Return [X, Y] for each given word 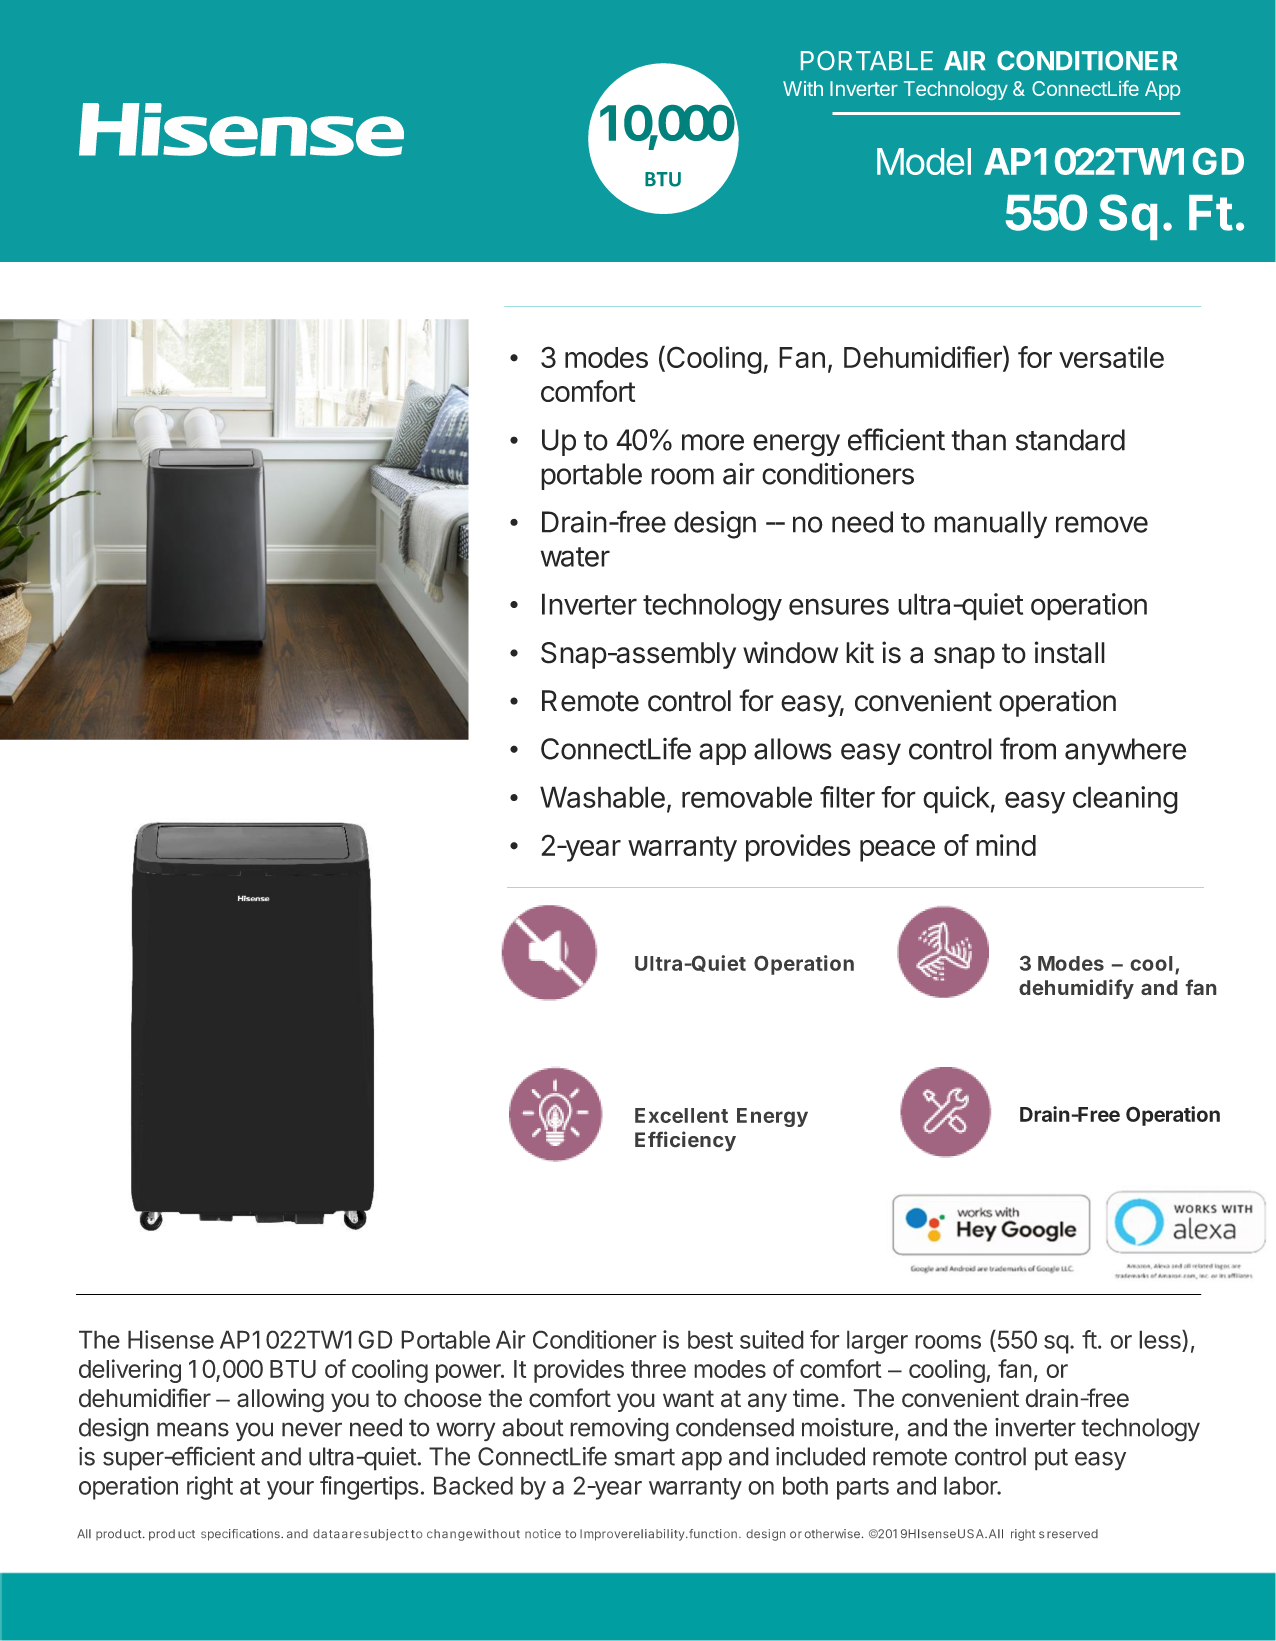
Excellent [681, 1115]
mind [1006, 845]
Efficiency [685, 1141]
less [1161, 1339]
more [713, 442]
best [710, 1339]
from [1028, 748]
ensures [839, 606]
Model [924, 161]
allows [793, 749]
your [290, 1490]
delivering [130, 1371]
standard [1070, 440]
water [575, 557]
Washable [602, 797]
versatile [1111, 357]
